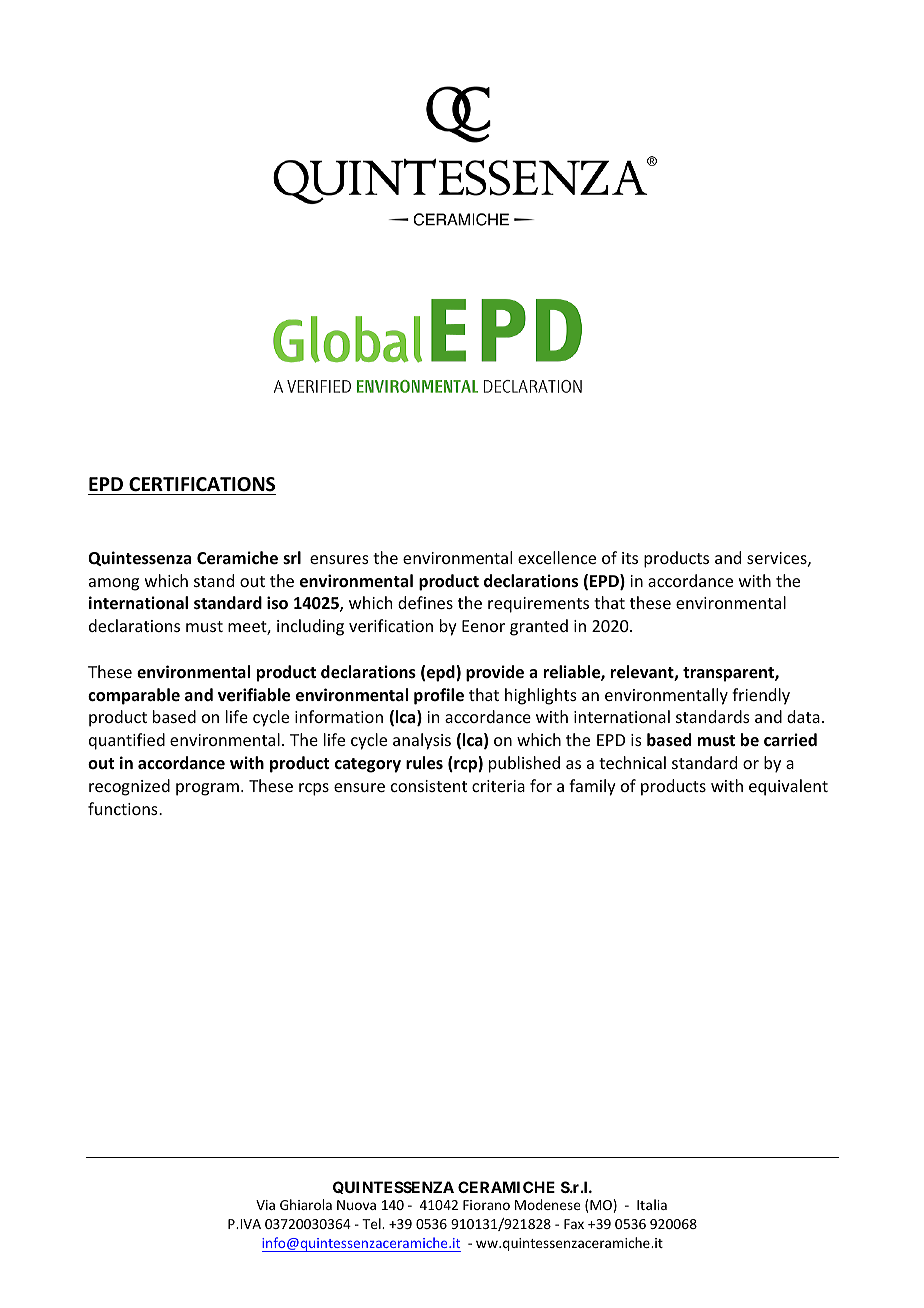 This screenshot has width=924, height=1308. I want to click on consistent, so click(429, 786).
